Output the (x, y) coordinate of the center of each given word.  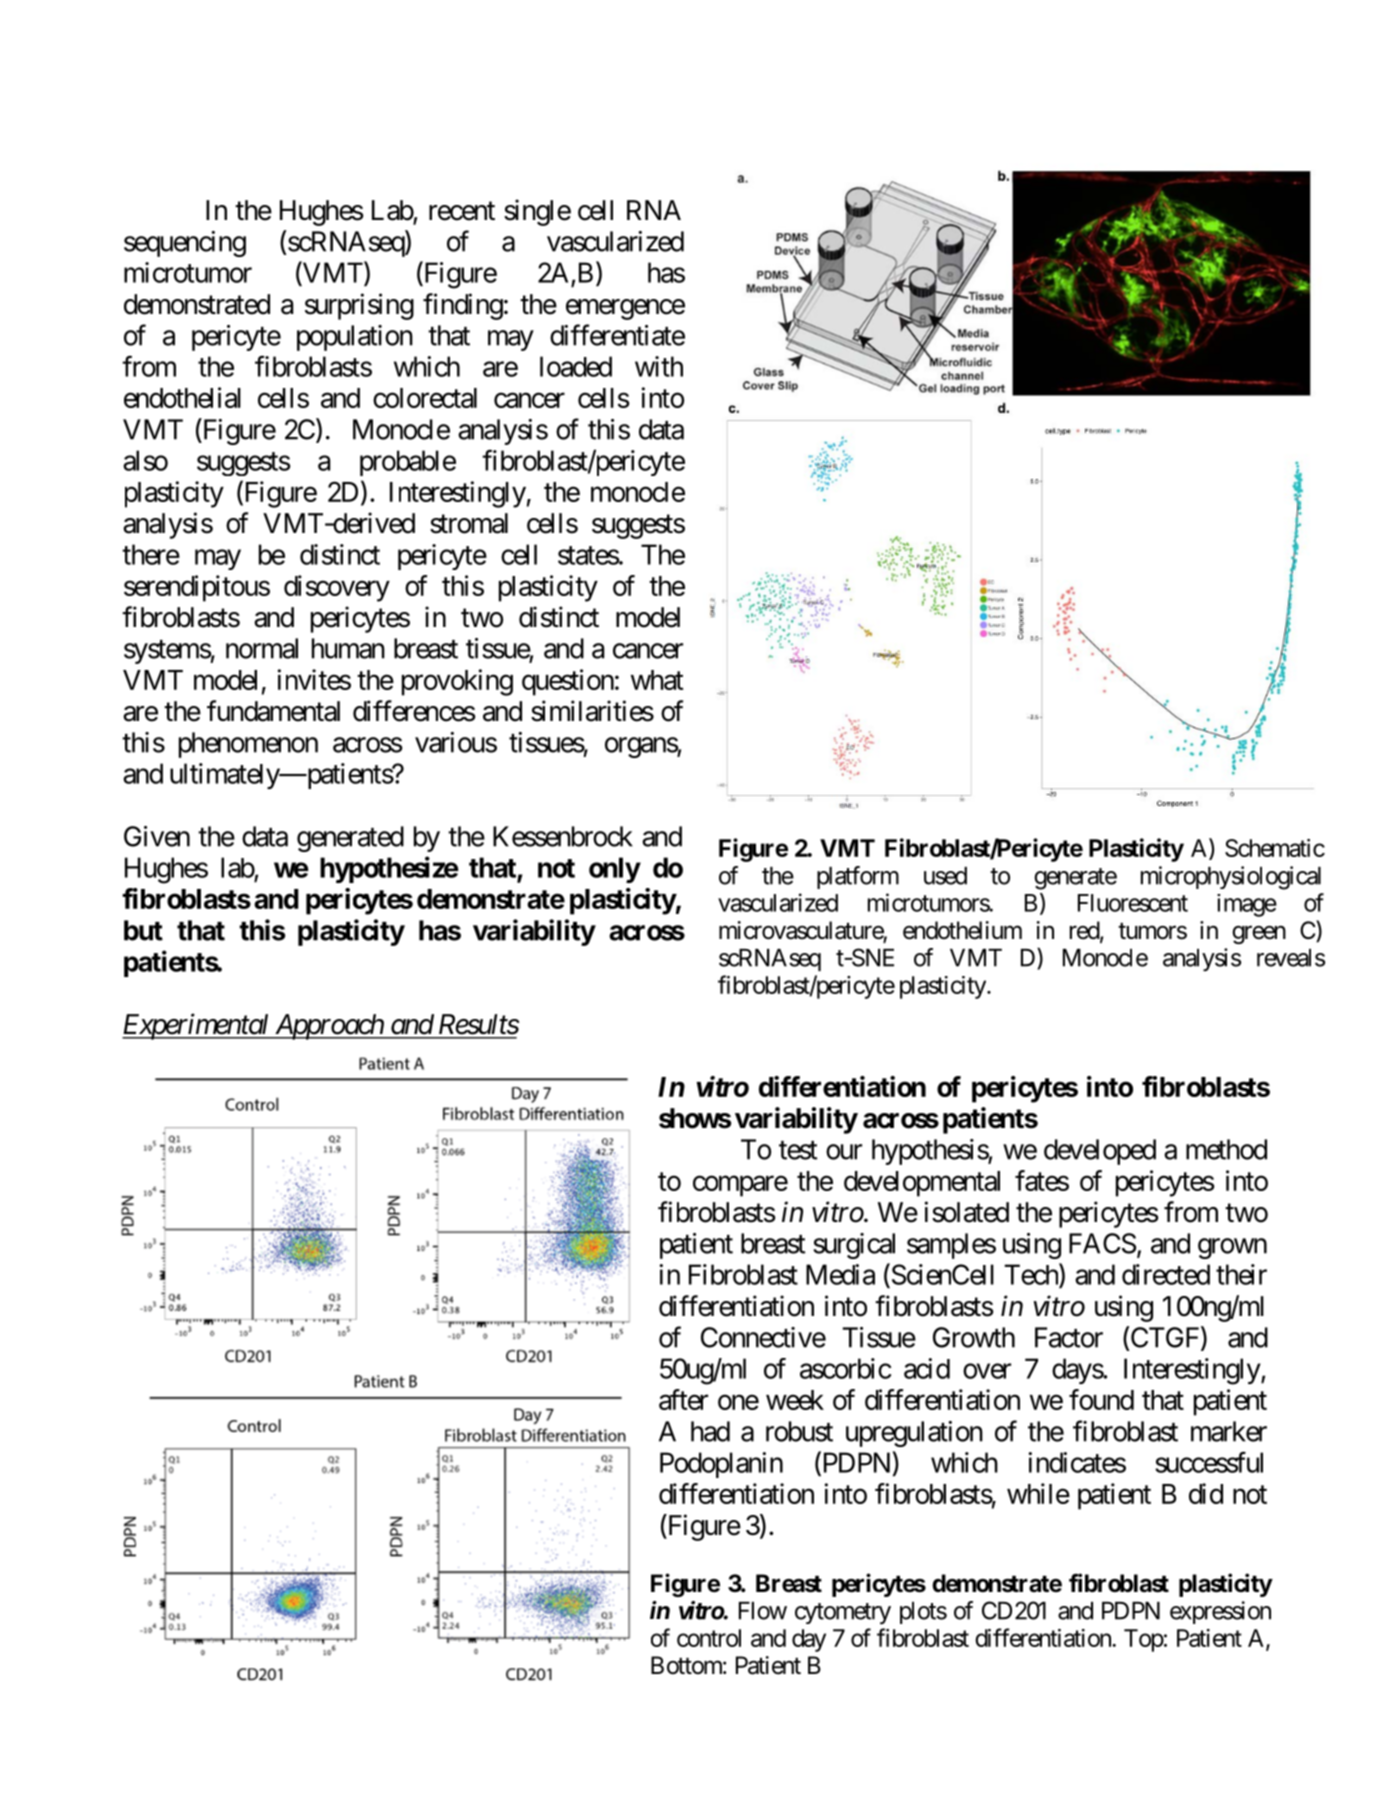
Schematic (1275, 848)
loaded (576, 366)
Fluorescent (1133, 903)
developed (1100, 1152)
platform (858, 877)
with (659, 366)
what (657, 680)
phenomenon (248, 745)
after (683, 1399)
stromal (469, 523)
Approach (328, 1027)
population (355, 338)
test (798, 1150)
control (709, 1638)
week (795, 1400)
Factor (1069, 1337)
